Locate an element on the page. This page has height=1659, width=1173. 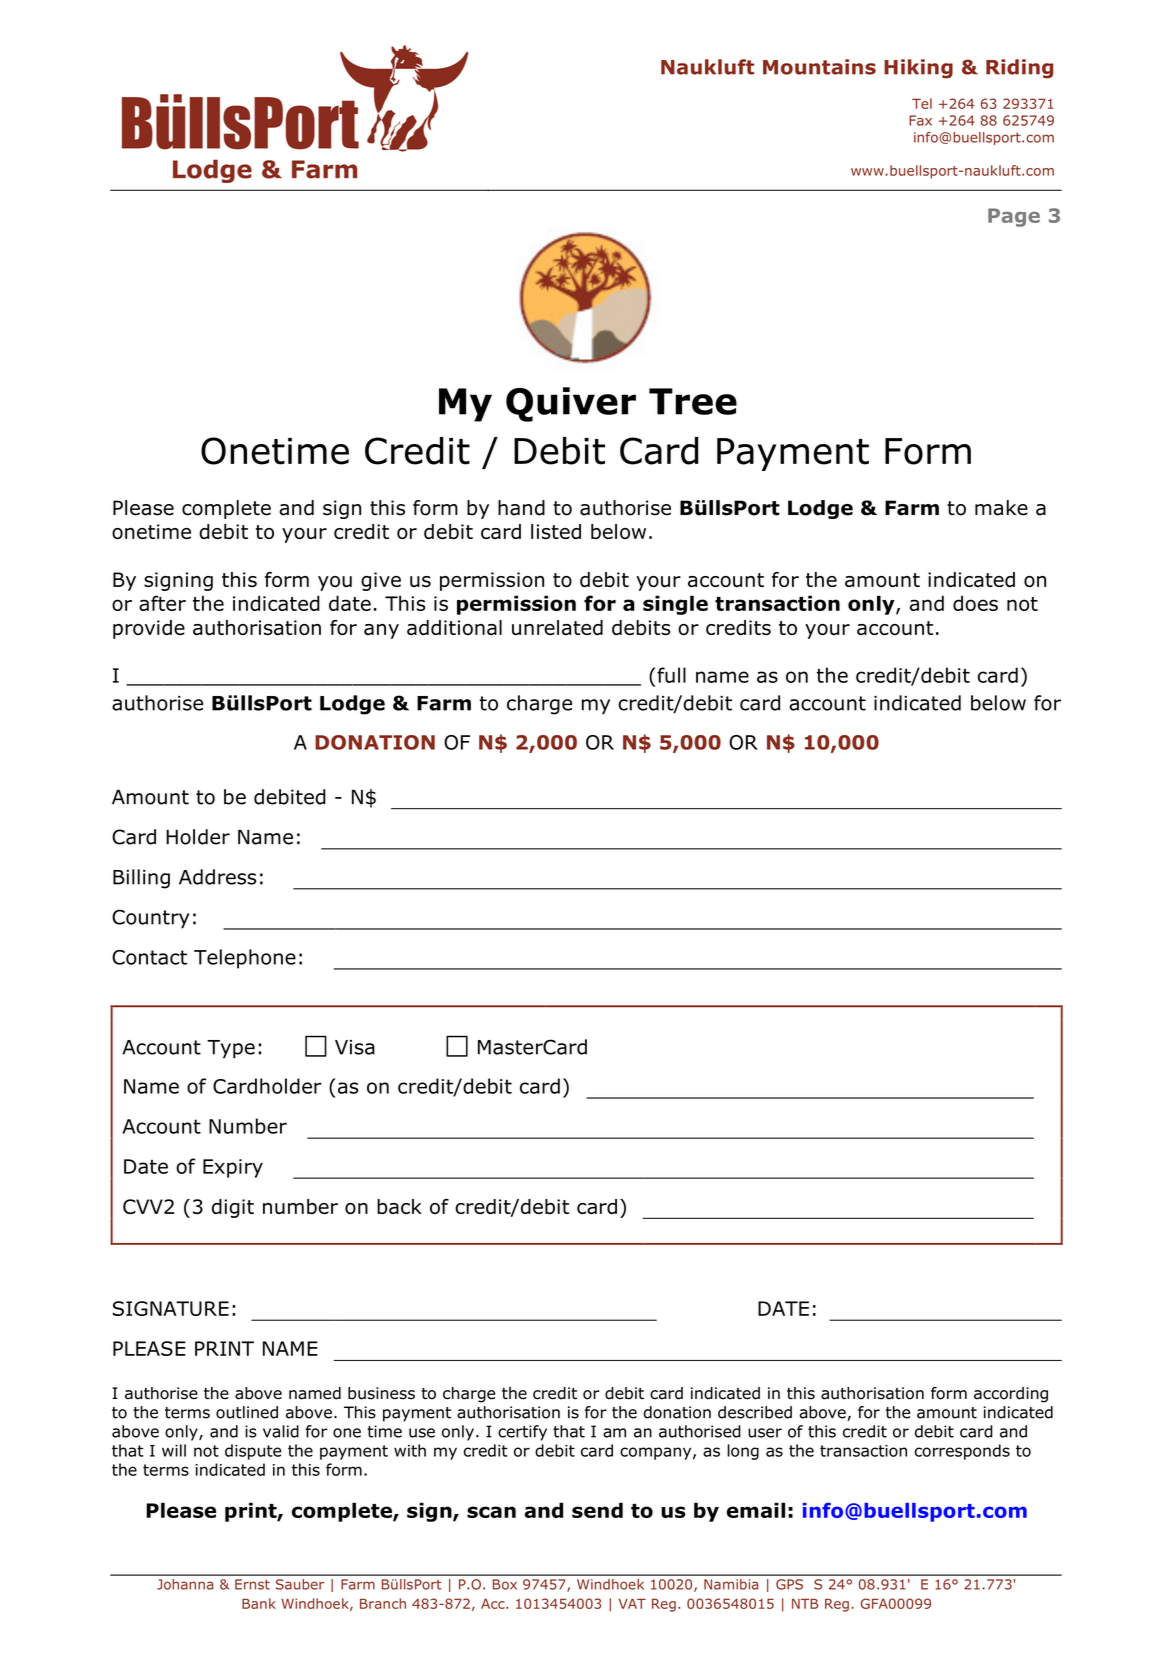
back is located at coordinates (399, 1206).
